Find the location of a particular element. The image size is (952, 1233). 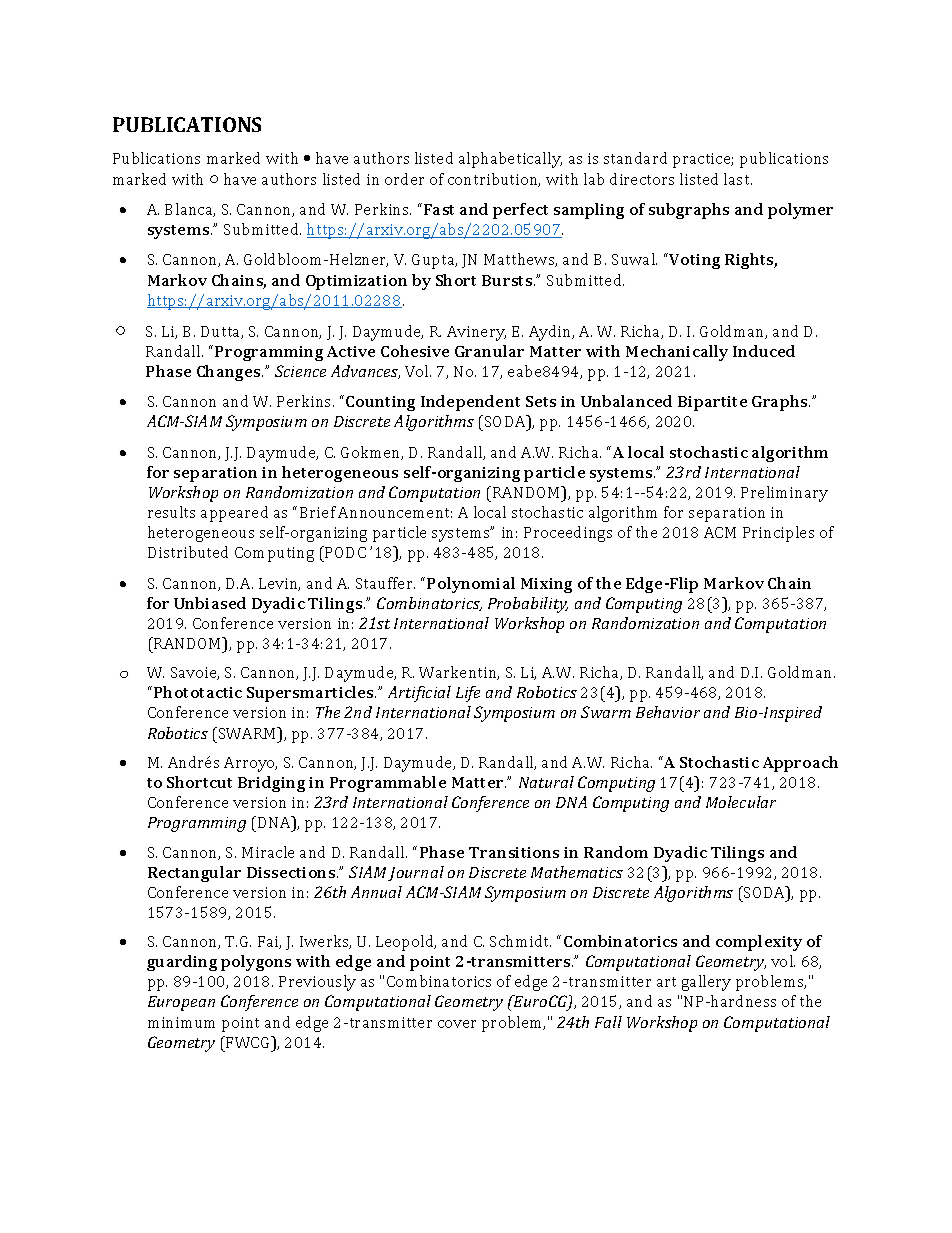

Natural is located at coordinates (546, 782).
